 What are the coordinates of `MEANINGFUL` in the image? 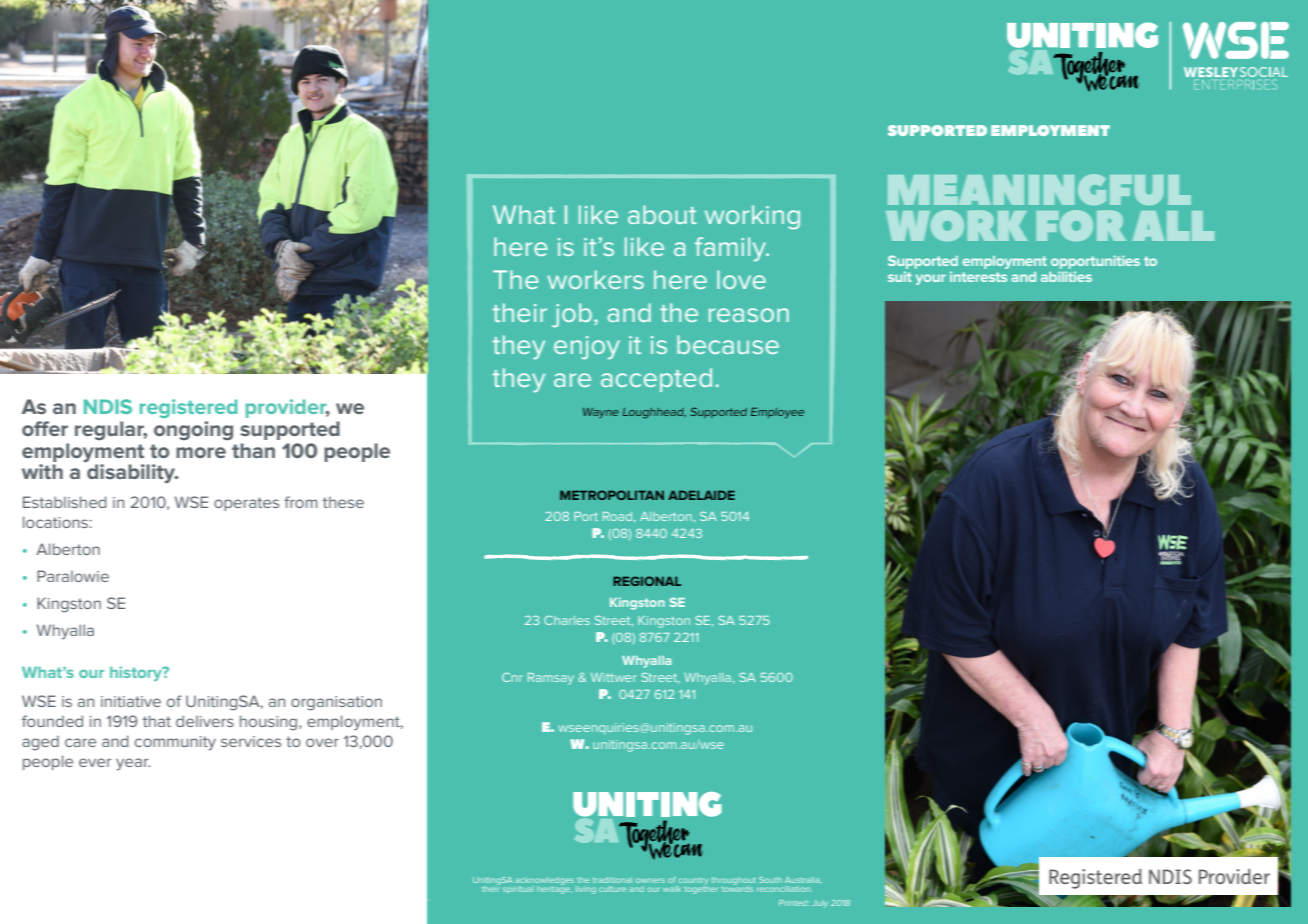 It's located at (1039, 189).
